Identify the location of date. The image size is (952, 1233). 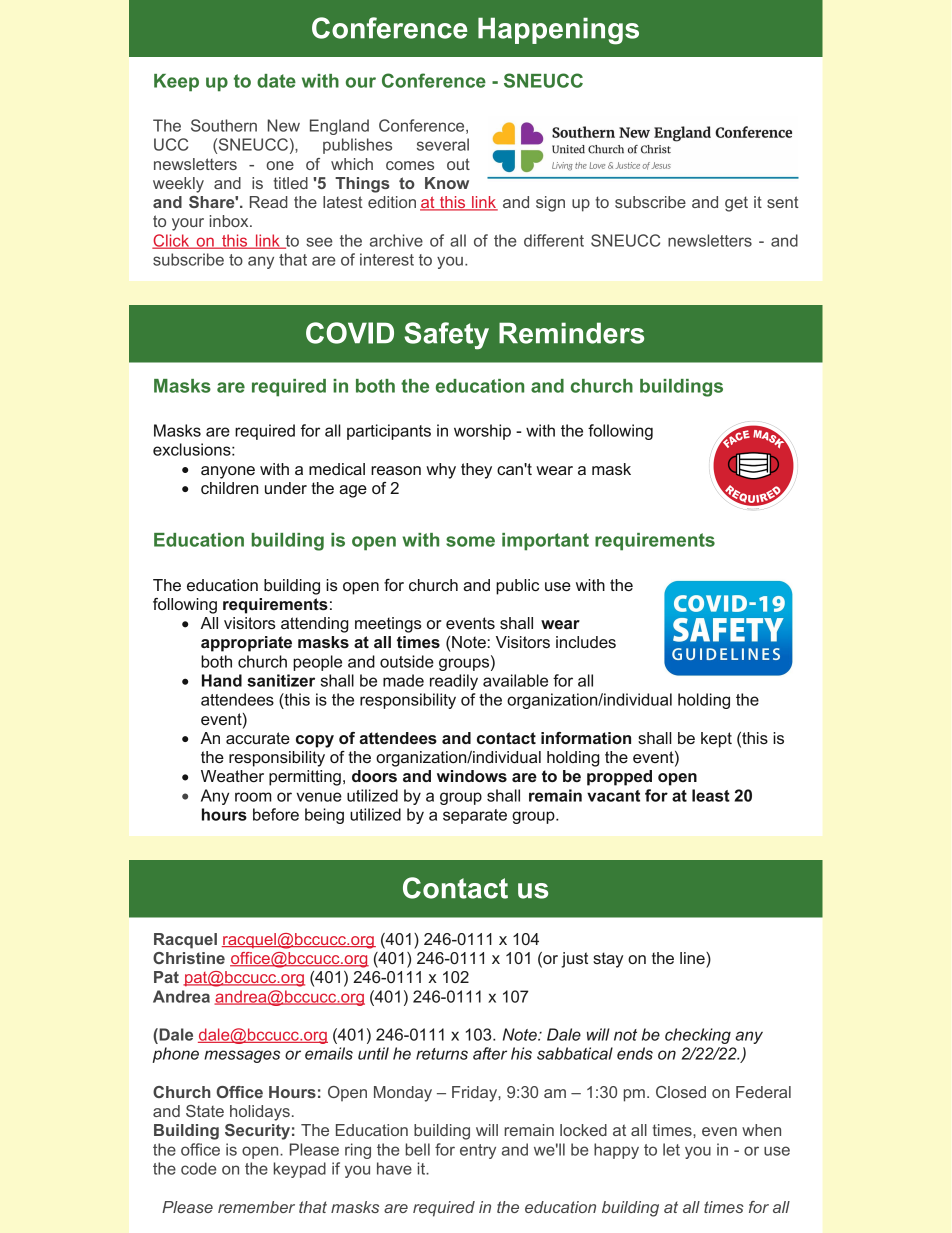
(276, 81).
